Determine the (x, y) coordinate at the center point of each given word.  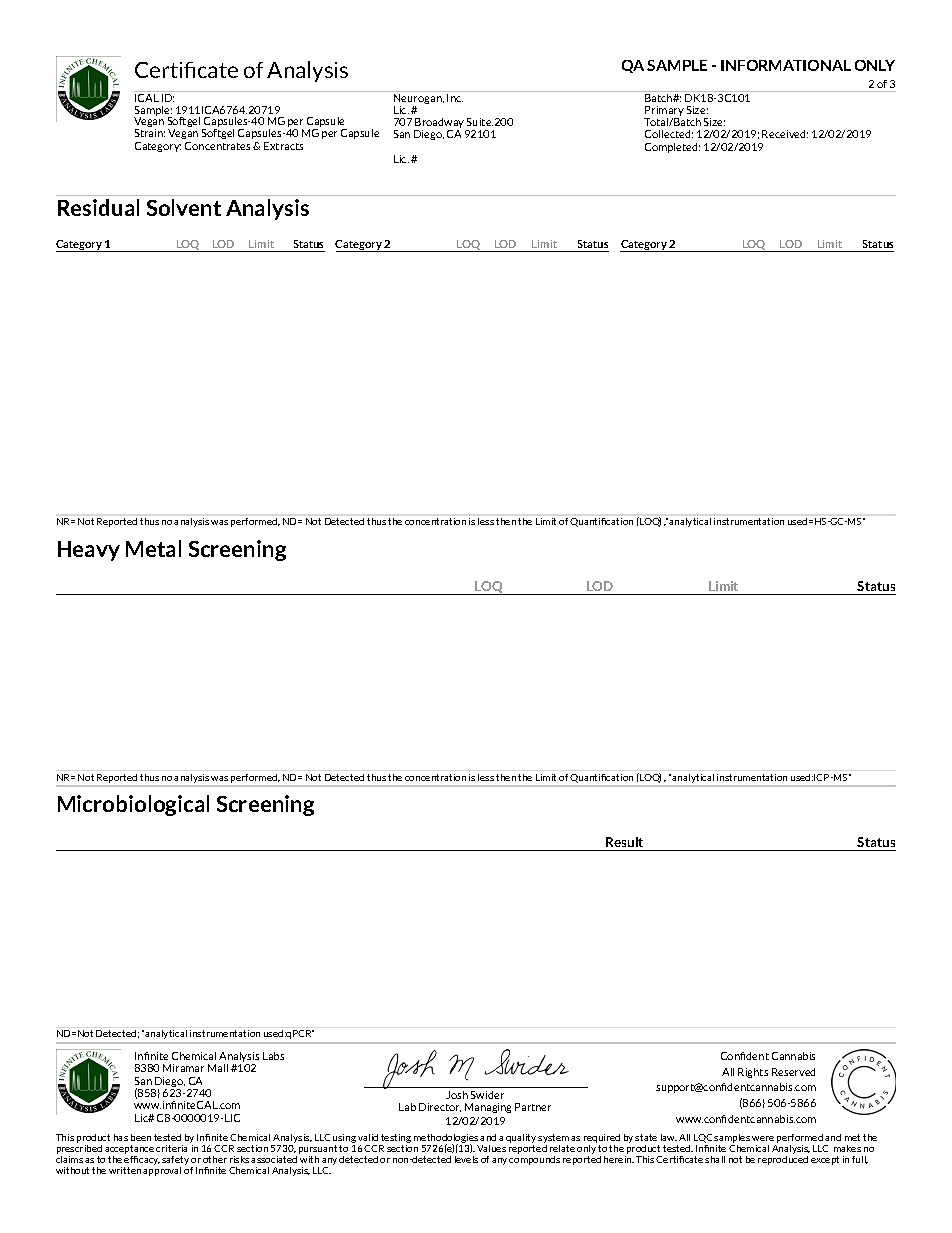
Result (624, 842)
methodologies (446, 1139)
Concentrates (217, 146)
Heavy (89, 551)
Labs (273, 1056)
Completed (672, 148)
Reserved (793, 1072)
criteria (173, 1147)
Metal (153, 548)
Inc (455, 96)
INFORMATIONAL (786, 65)
